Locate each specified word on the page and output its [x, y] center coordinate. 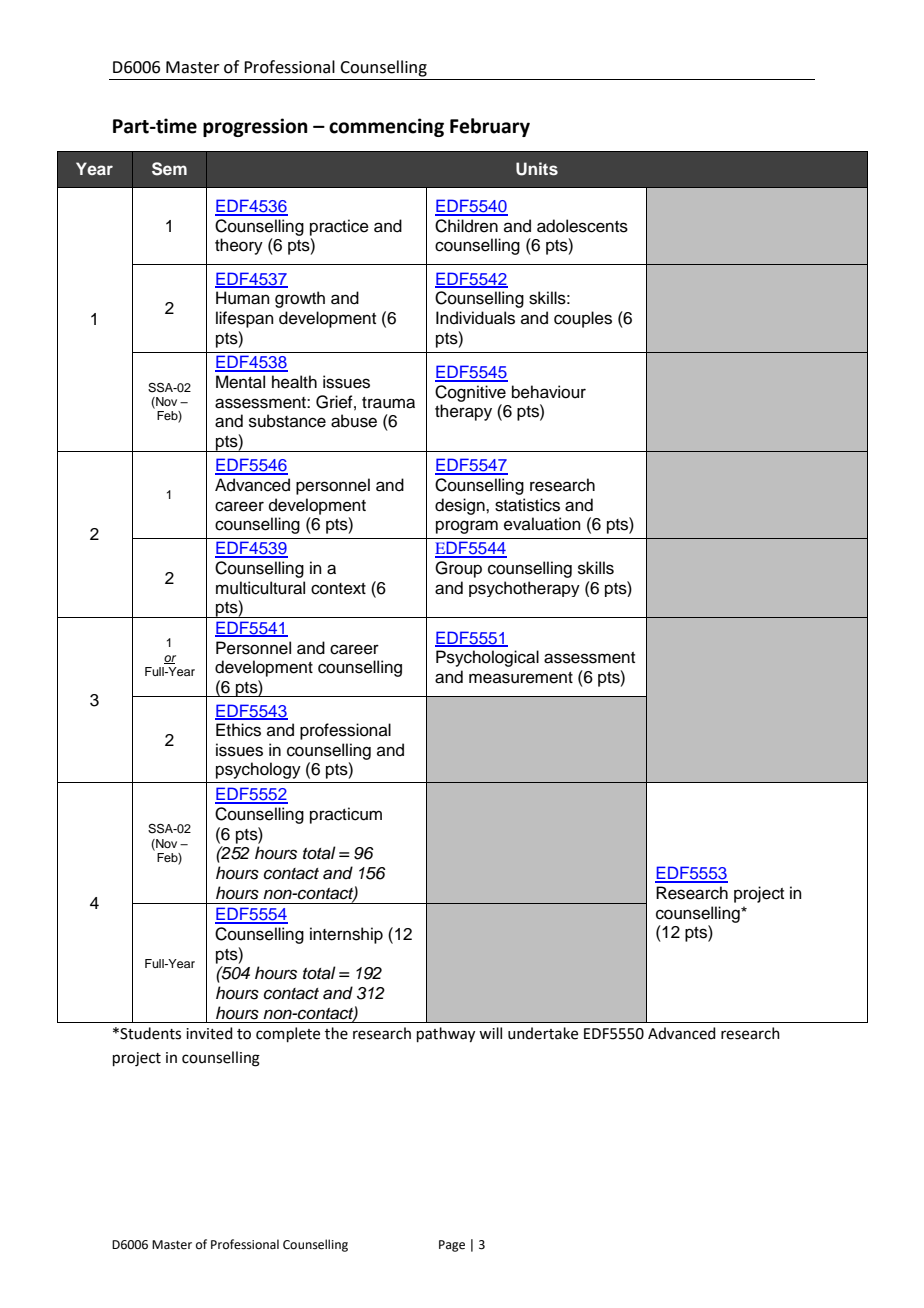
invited [209, 1033]
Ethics [238, 730]
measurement [521, 678]
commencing [386, 127]
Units [537, 169]
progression [255, 127]
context [338, 589]
